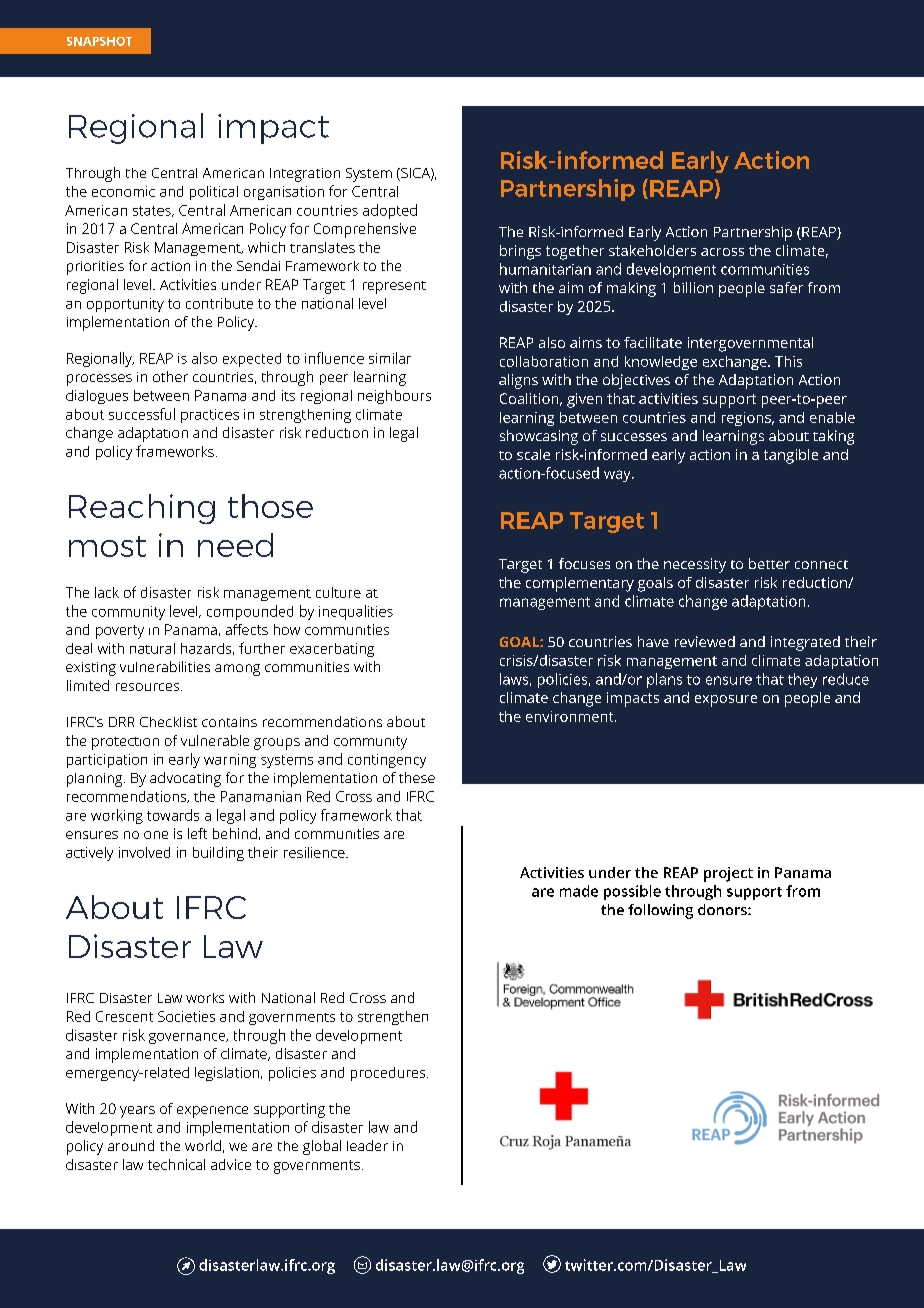 The width and height of the screenshot is (924, 1308). What do you see at coordinates (769, 563) in the screenshot?
I see `better` at bounding box center [769, 563].
